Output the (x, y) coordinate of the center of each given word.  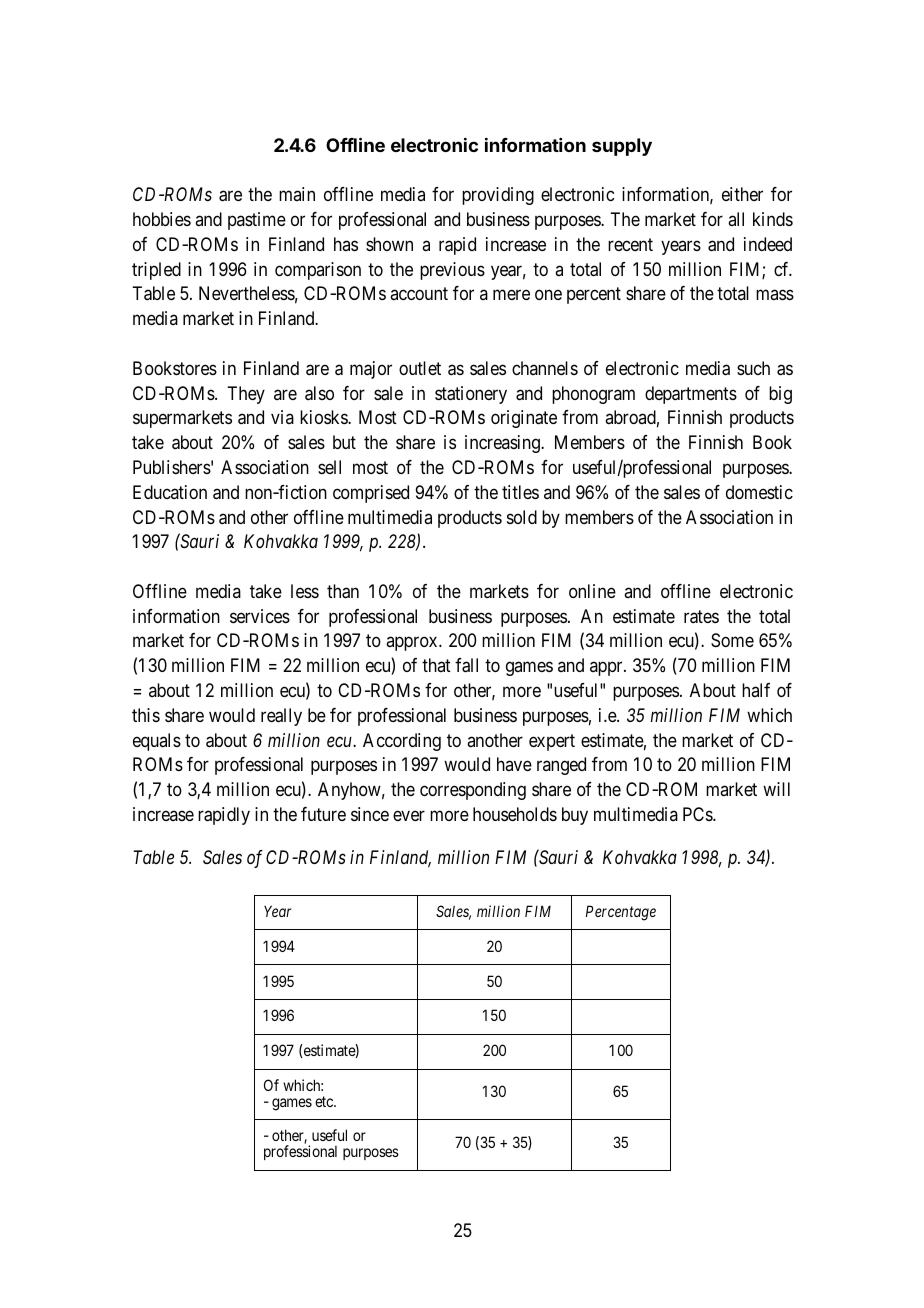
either (742, 194)
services (260, 616)
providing (498, 196)
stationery (471, 395)
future (323, 814)
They (246, 395)
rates (701, 617)
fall (466, 665)
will (776, 789)
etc (325, 1101)
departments (691, 395)
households (515, 814)
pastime (257, 221)
